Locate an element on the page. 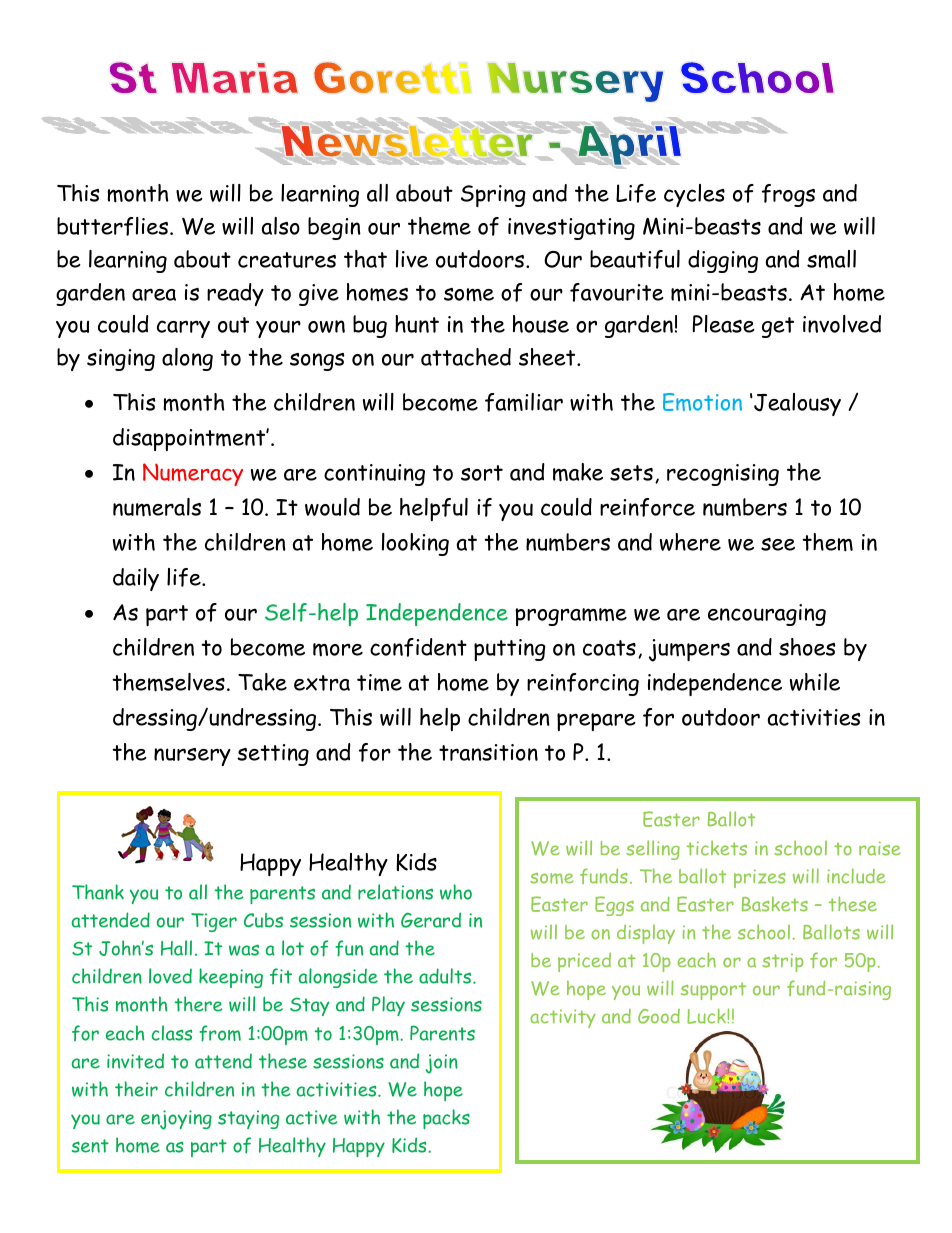  putting is located at coordinates (510, 650).
